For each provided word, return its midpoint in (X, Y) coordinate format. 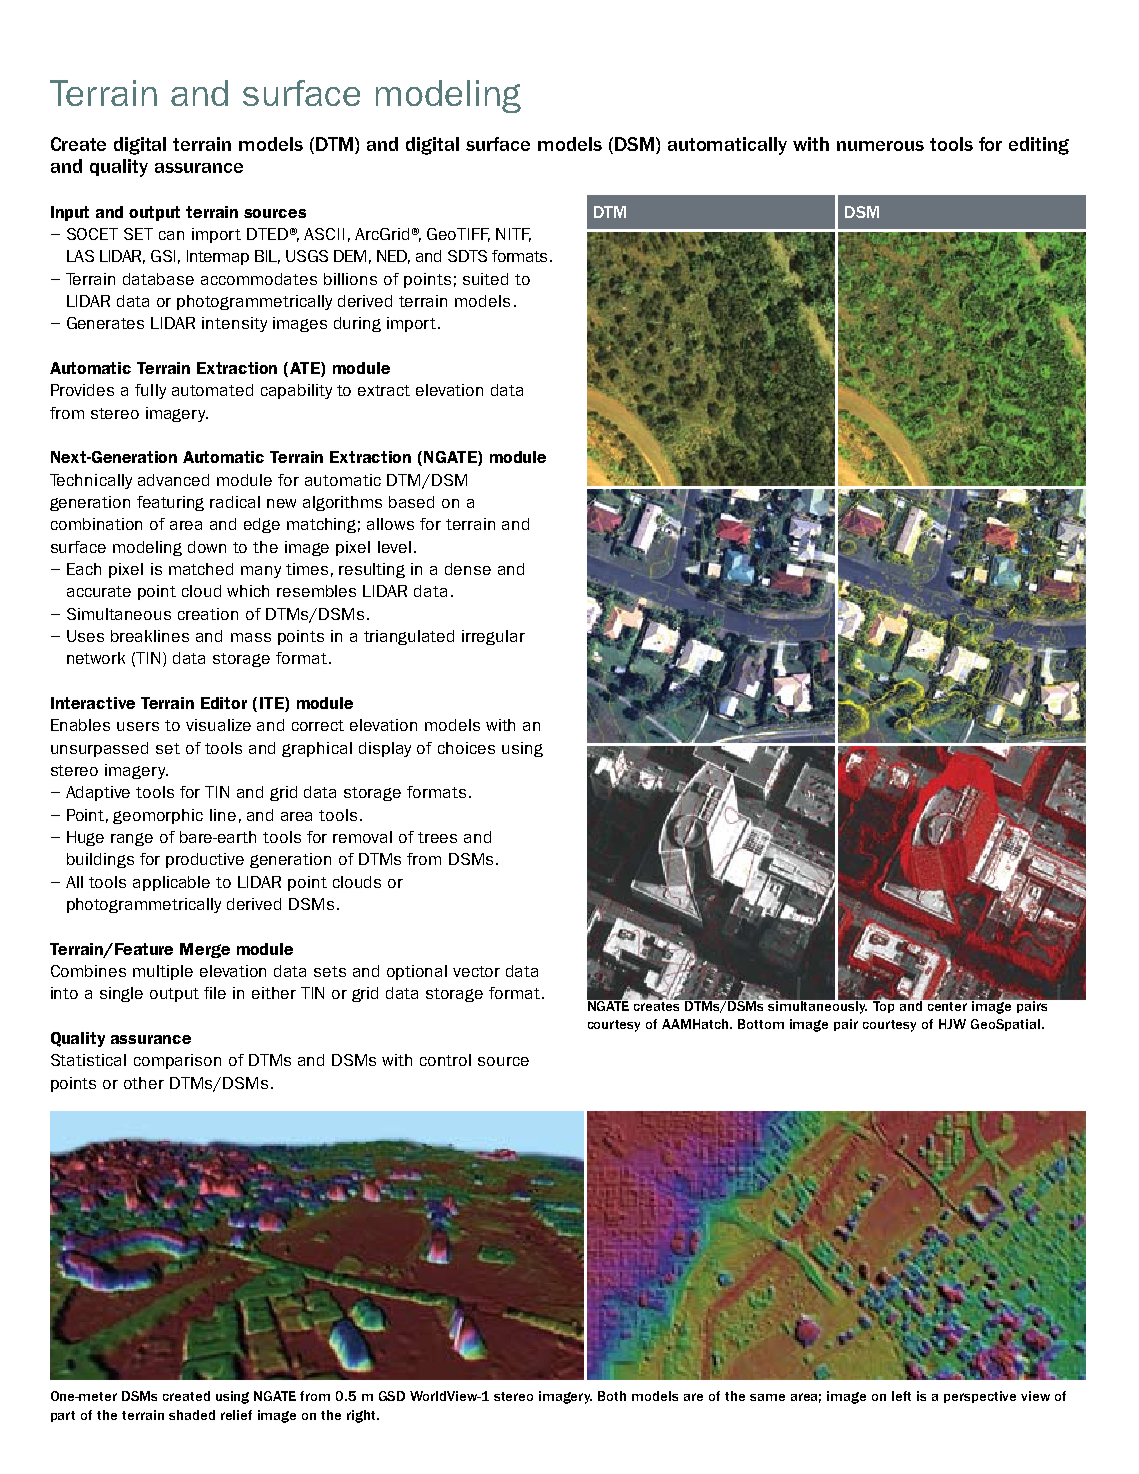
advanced (173, 480)
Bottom (761, 1024)
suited (485, 279)
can (171, 235)
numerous (880, 146)
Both (612, 1396)
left (901, 1396)
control (445, 1060)
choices (466, 748)
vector (476, 971)
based (411, 502)
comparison (177, 1061)
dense (468, 569)
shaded (192, 1415)
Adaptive (98, 793)
